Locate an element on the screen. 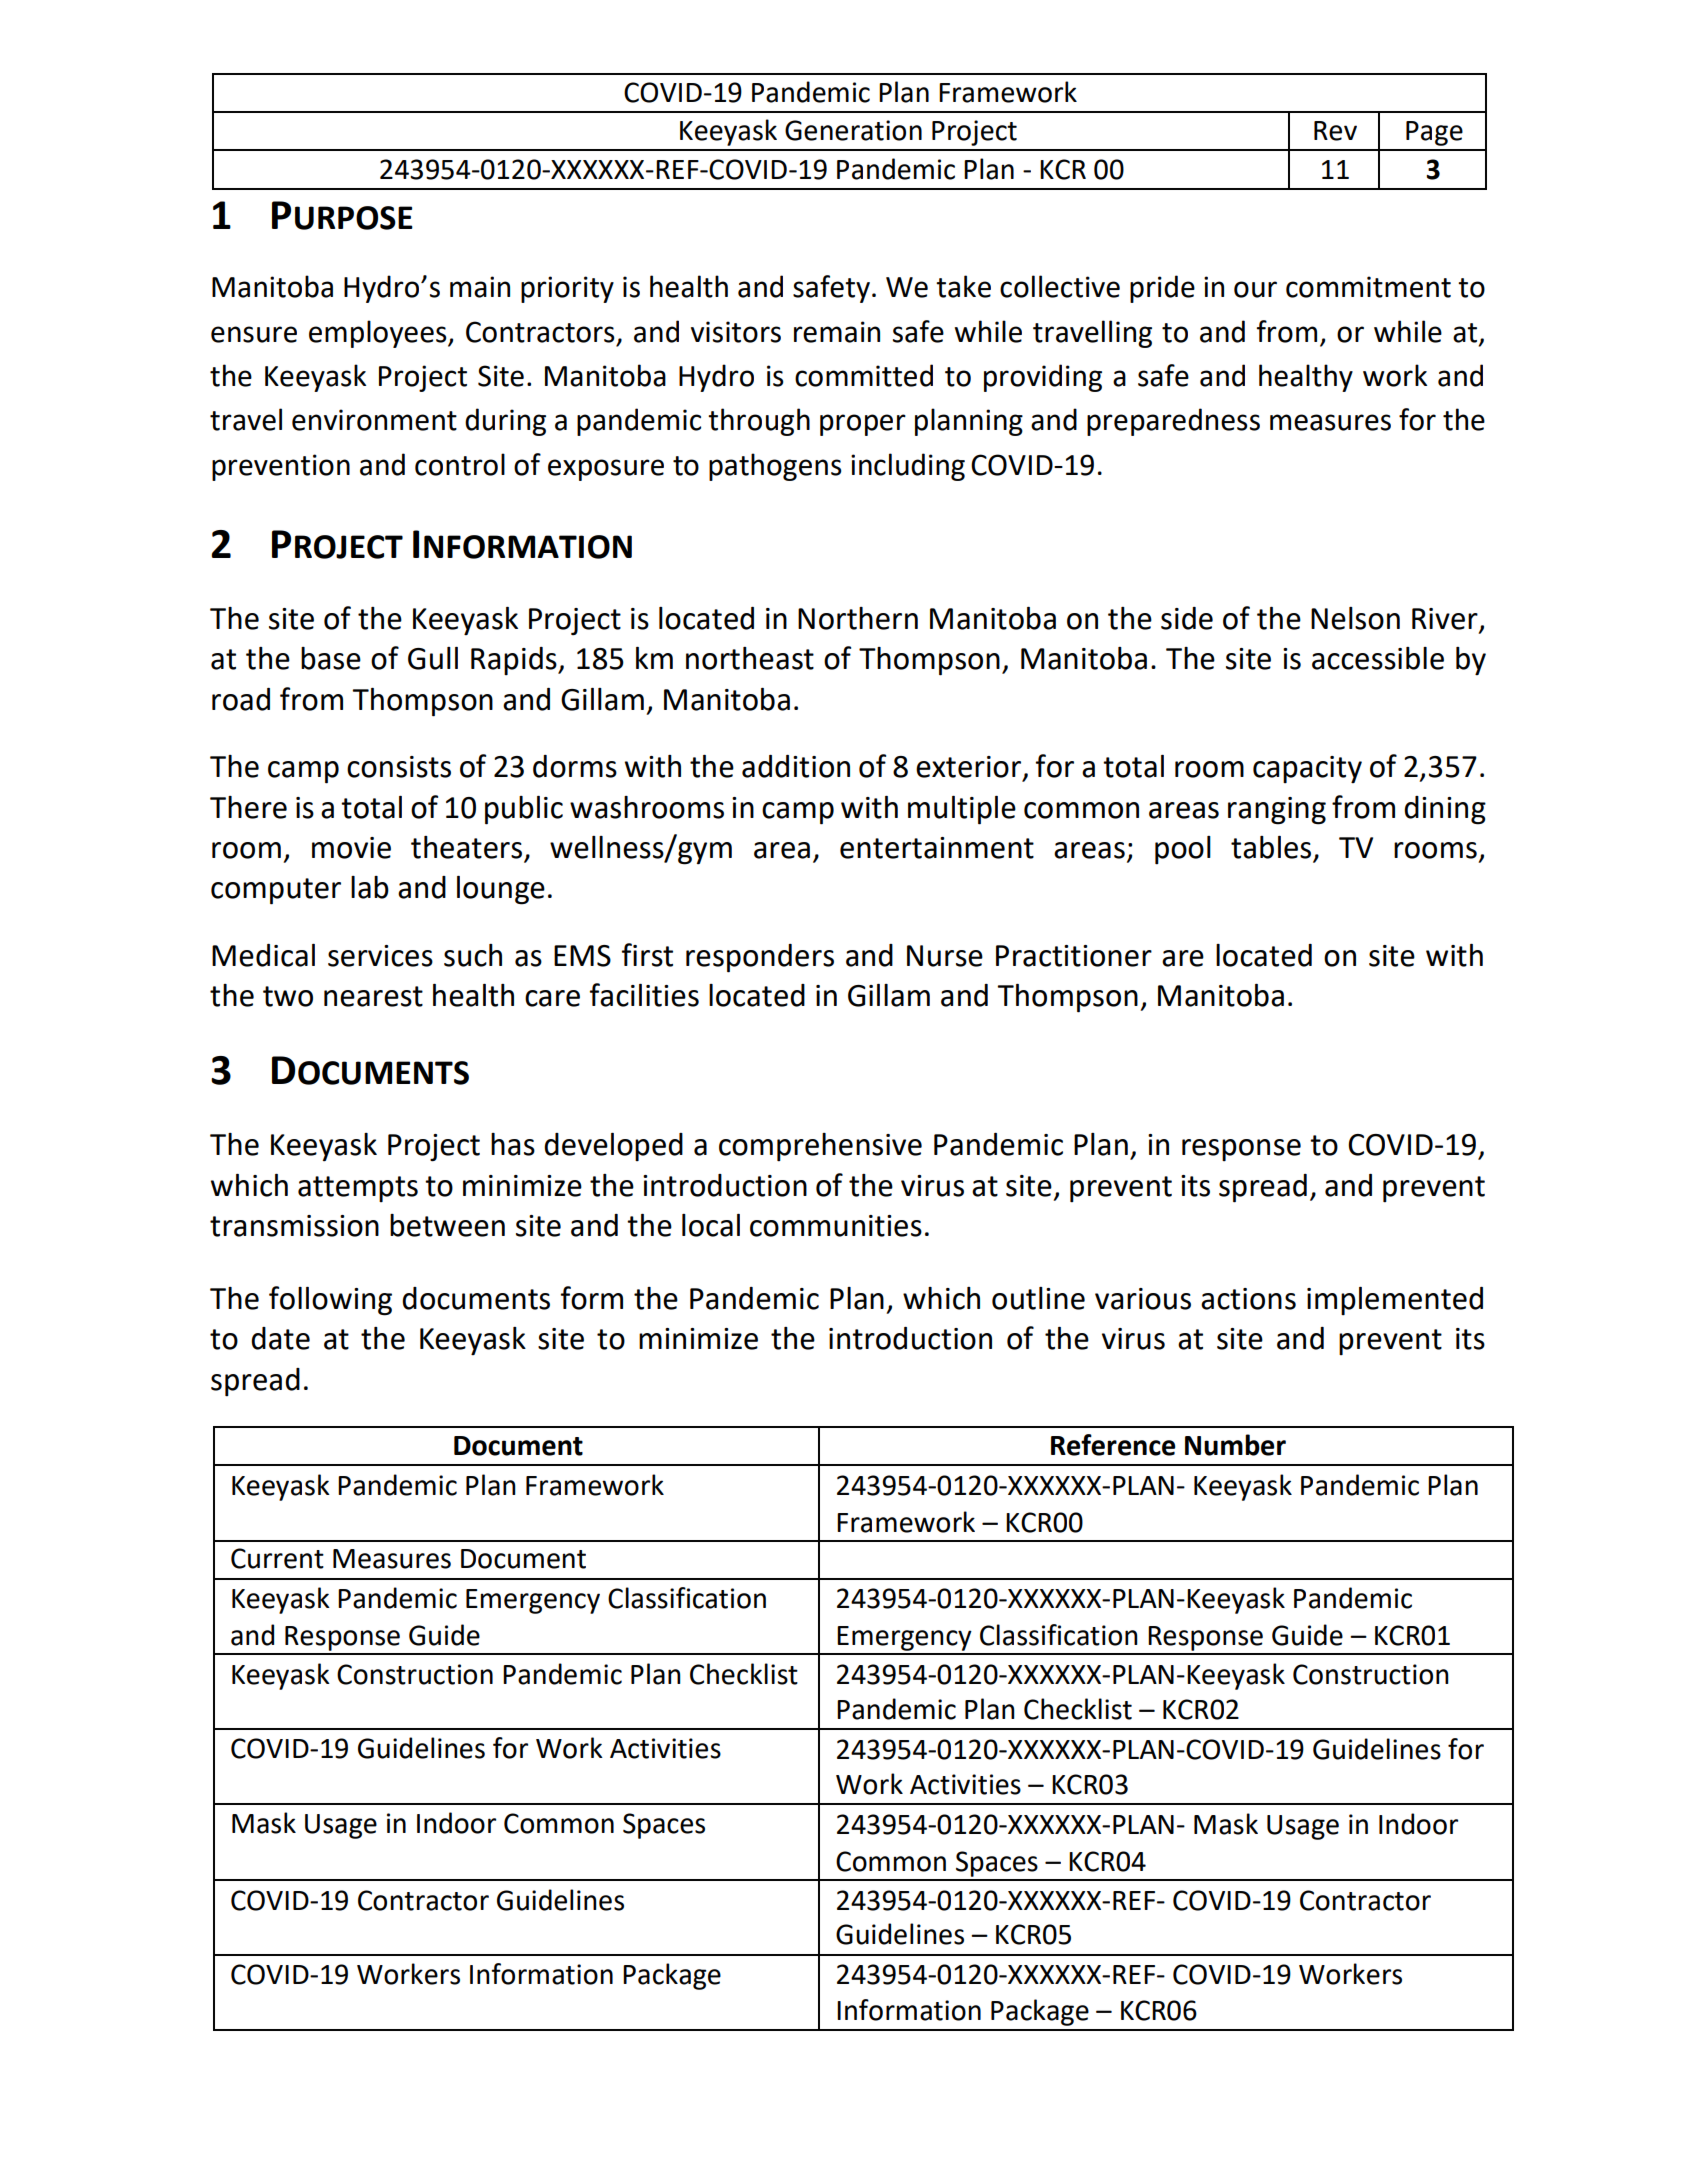 The height and width of the screenshot is (2178, 1683). movie is located at coordinates (351, 848).
